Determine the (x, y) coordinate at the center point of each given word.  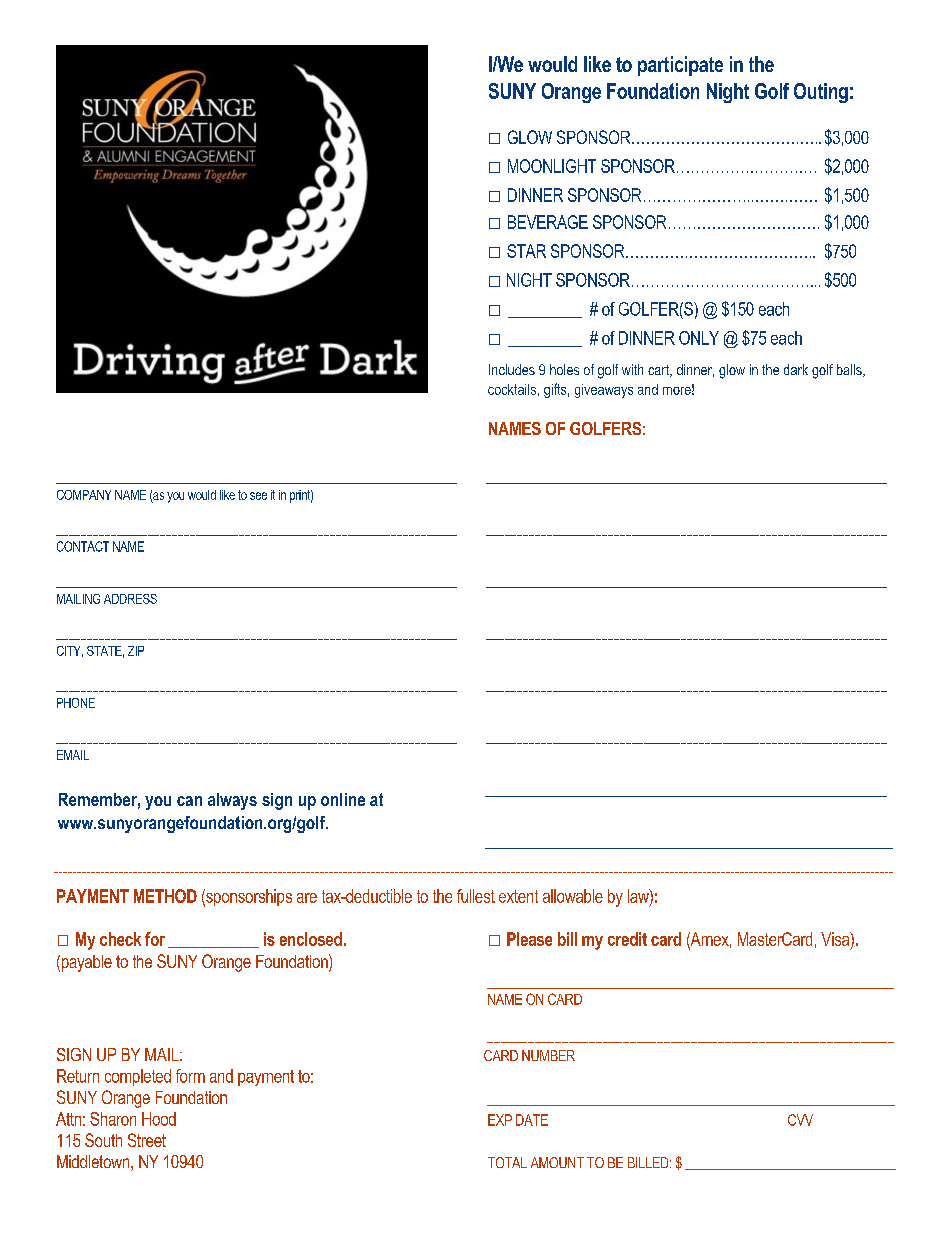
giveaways (604, 391)
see (258, 496)
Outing (821, 93)
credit (627, 939)
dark (796, 369)
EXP (500, 1120)
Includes (512, 369)
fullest (476, 896)
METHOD (165, 896)
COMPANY (84, 495)
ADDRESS (130, 599)
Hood (159, 1119)
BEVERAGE (548, 222)
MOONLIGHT (552, 166)
